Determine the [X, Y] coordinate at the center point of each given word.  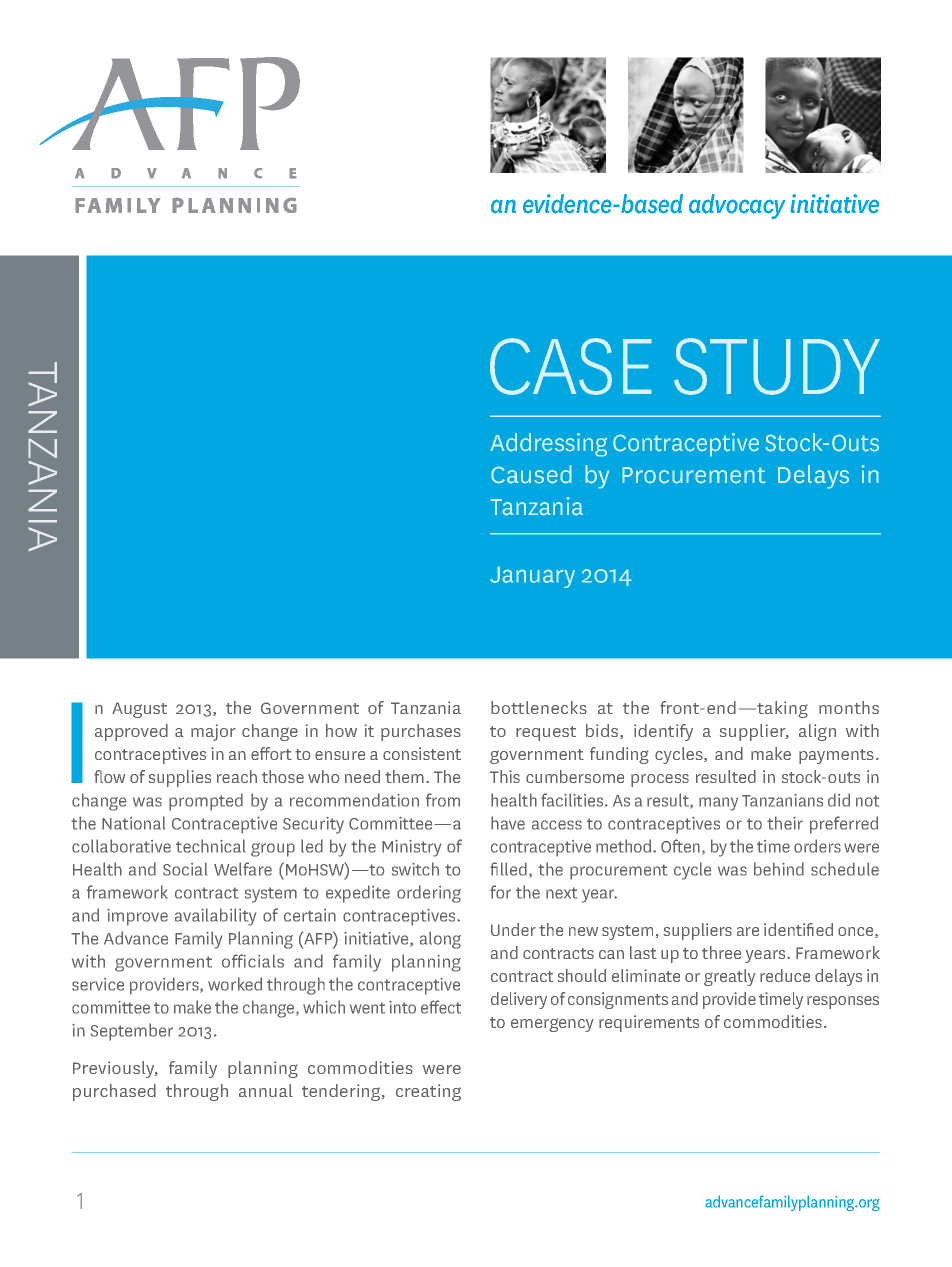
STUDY [777, 366]
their [785, 823]
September [132, 1032]
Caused [531, 474]
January [532, 577]
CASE [571, 366]
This [505, 776]
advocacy [737, 206]
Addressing [548, 445]
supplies [180, 778]
